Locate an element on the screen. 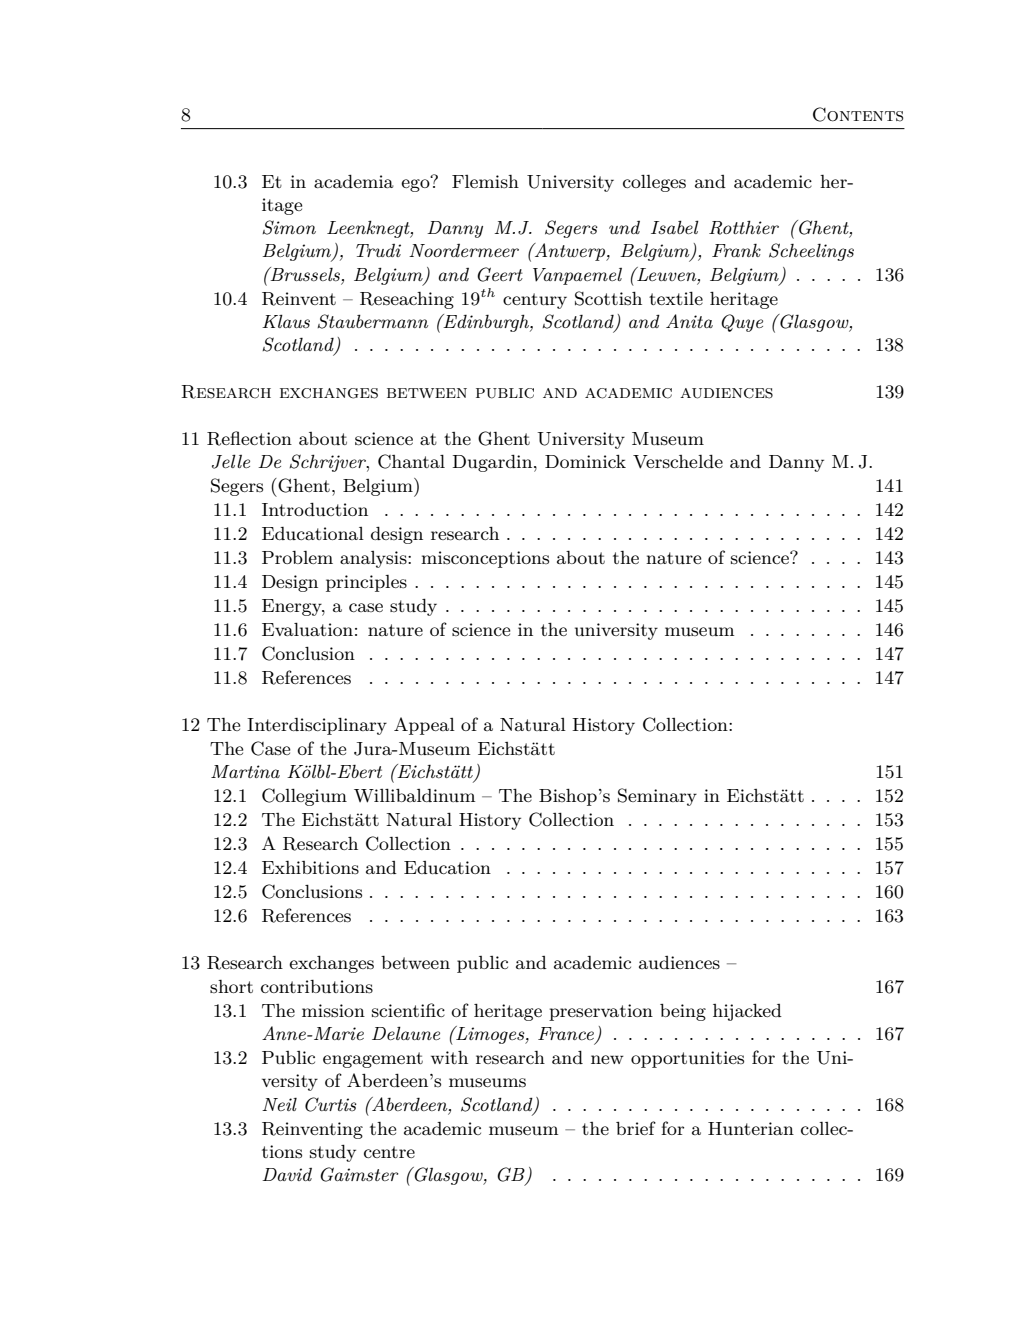  with is located at coordinates (449, 1057).
